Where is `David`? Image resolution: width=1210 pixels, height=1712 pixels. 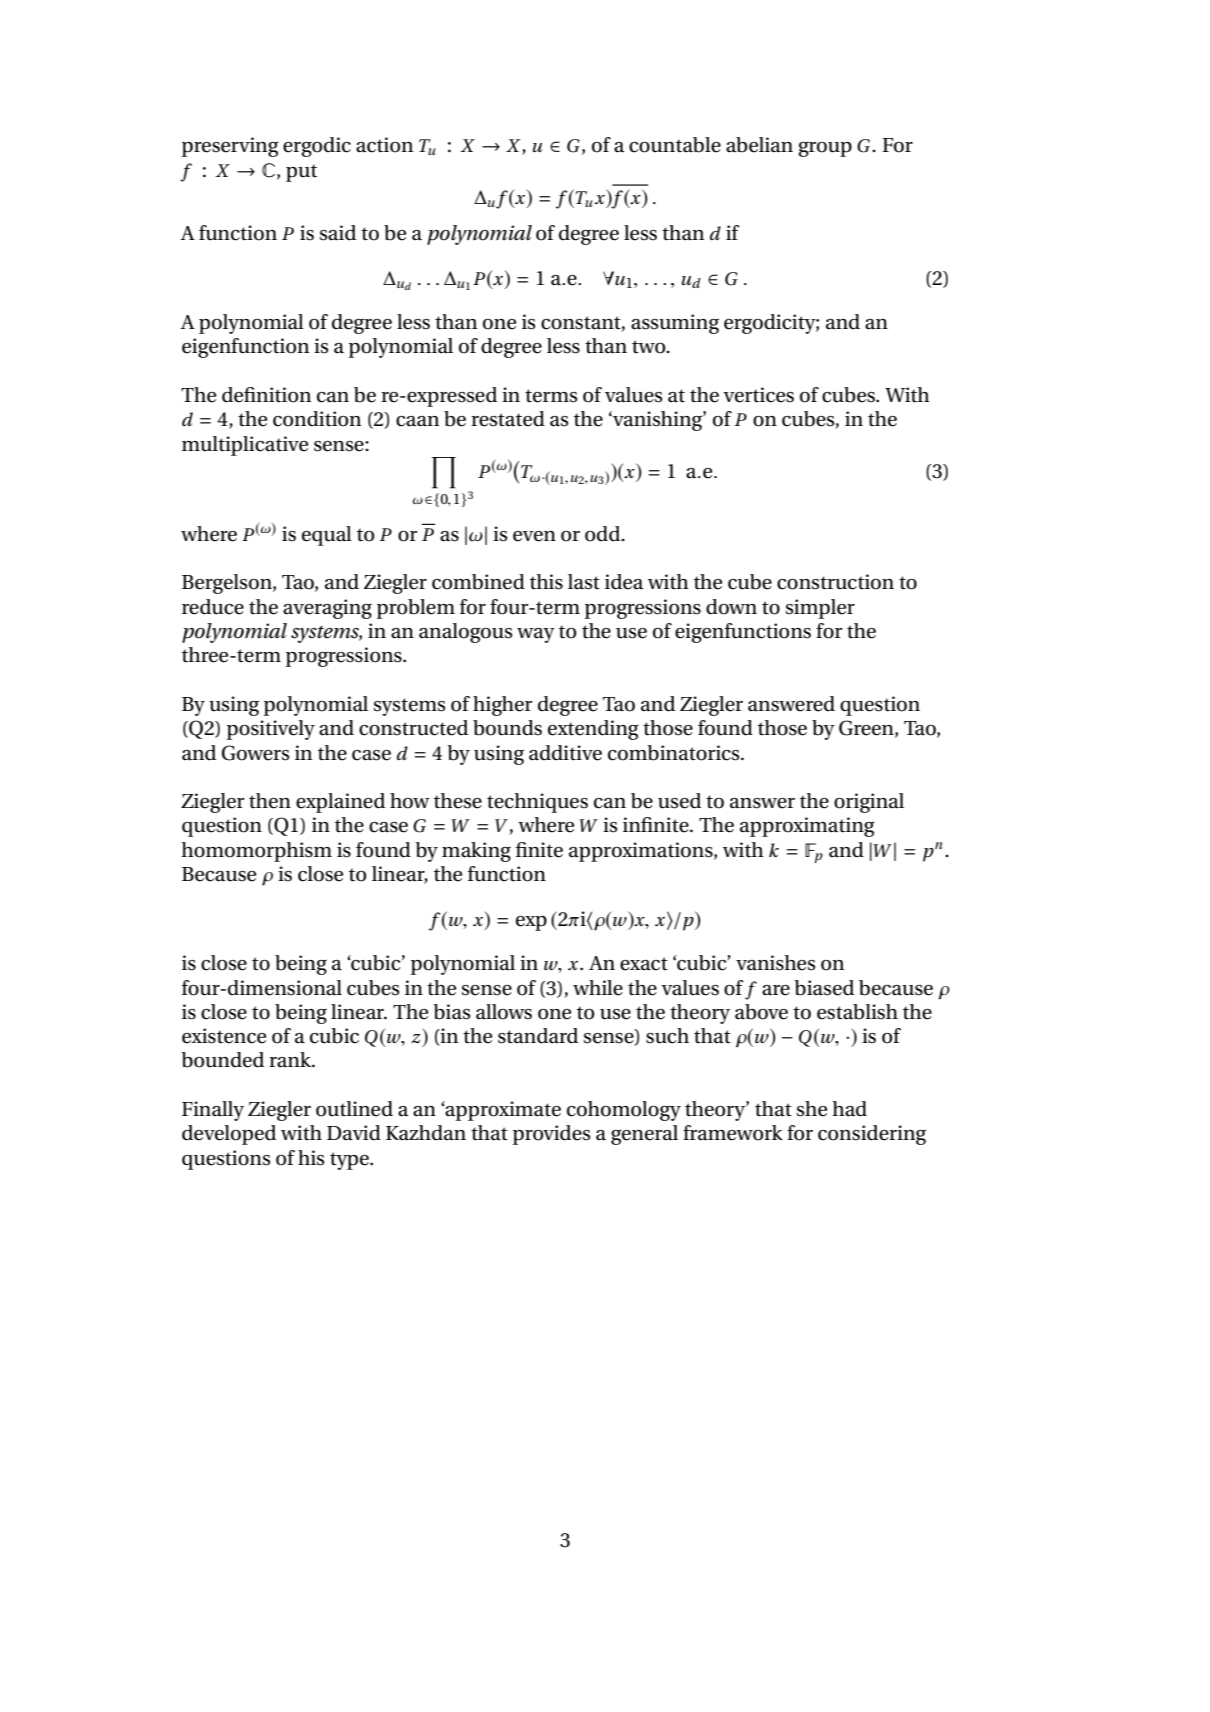
David is located at coordinates (354, 1133).
